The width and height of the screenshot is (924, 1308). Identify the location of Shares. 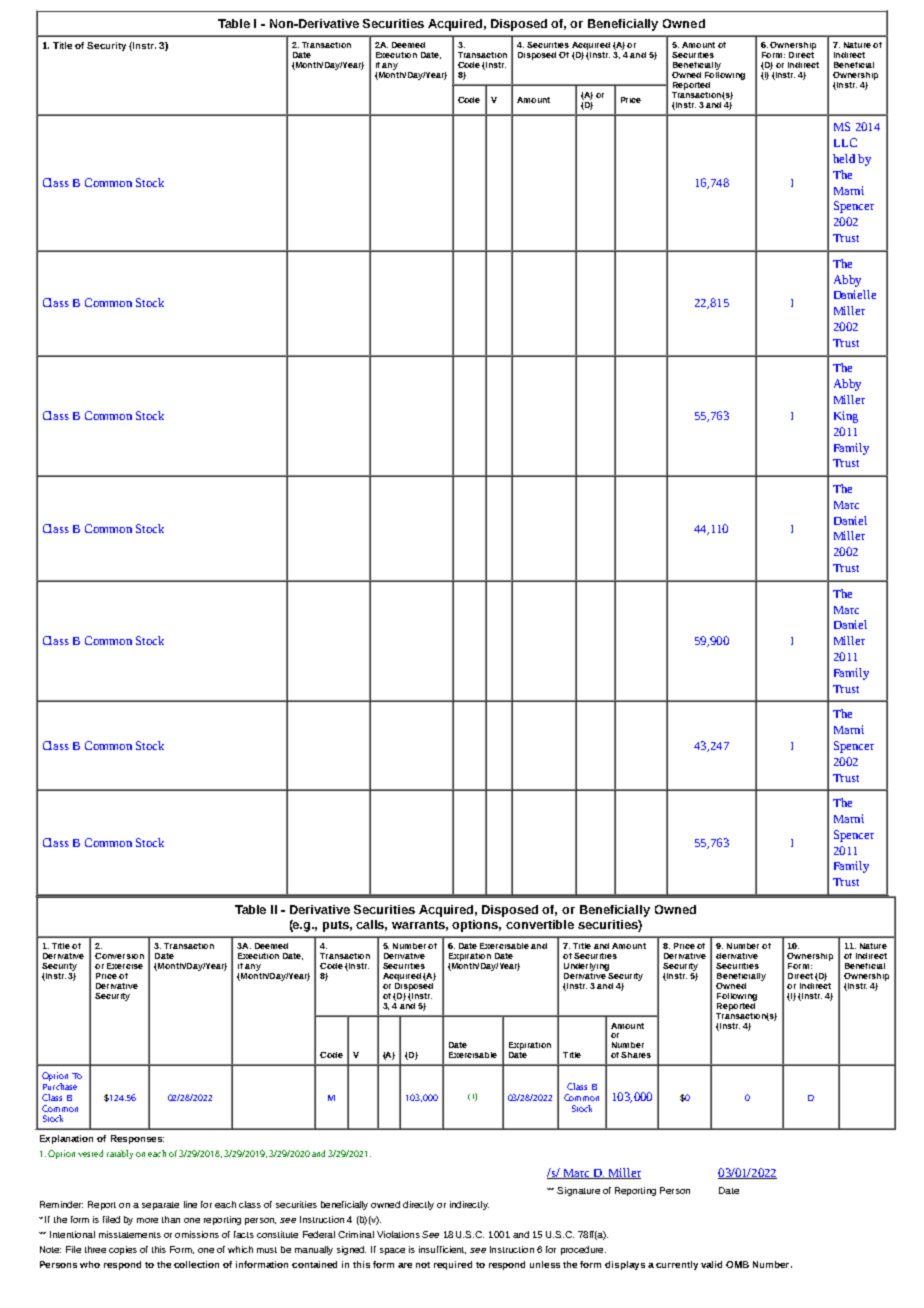
(636, 1055).
